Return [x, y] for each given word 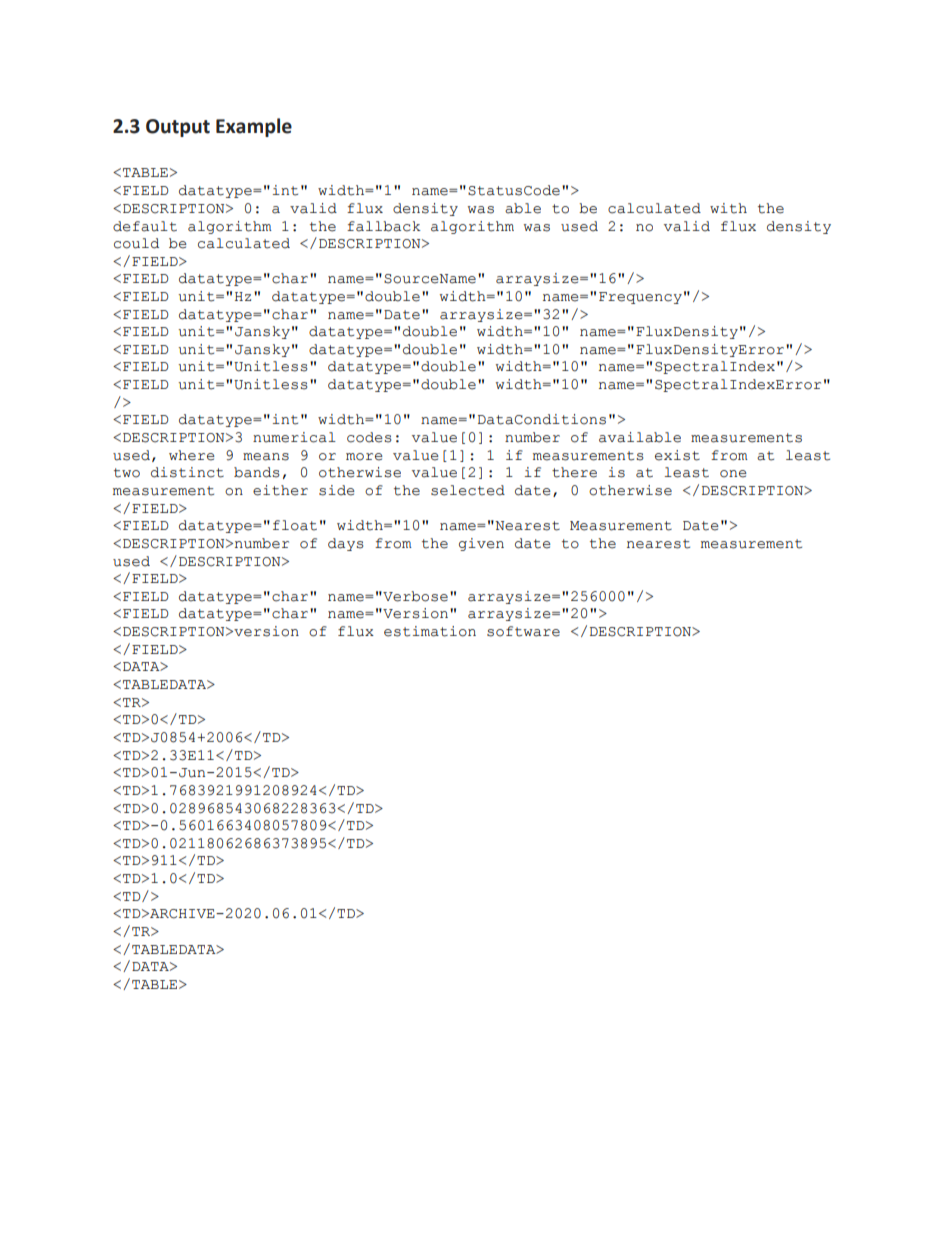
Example [254, 127]
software [523, 631]
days [345, 544]
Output [178, 128]
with [728, 208]
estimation [430, 631]
